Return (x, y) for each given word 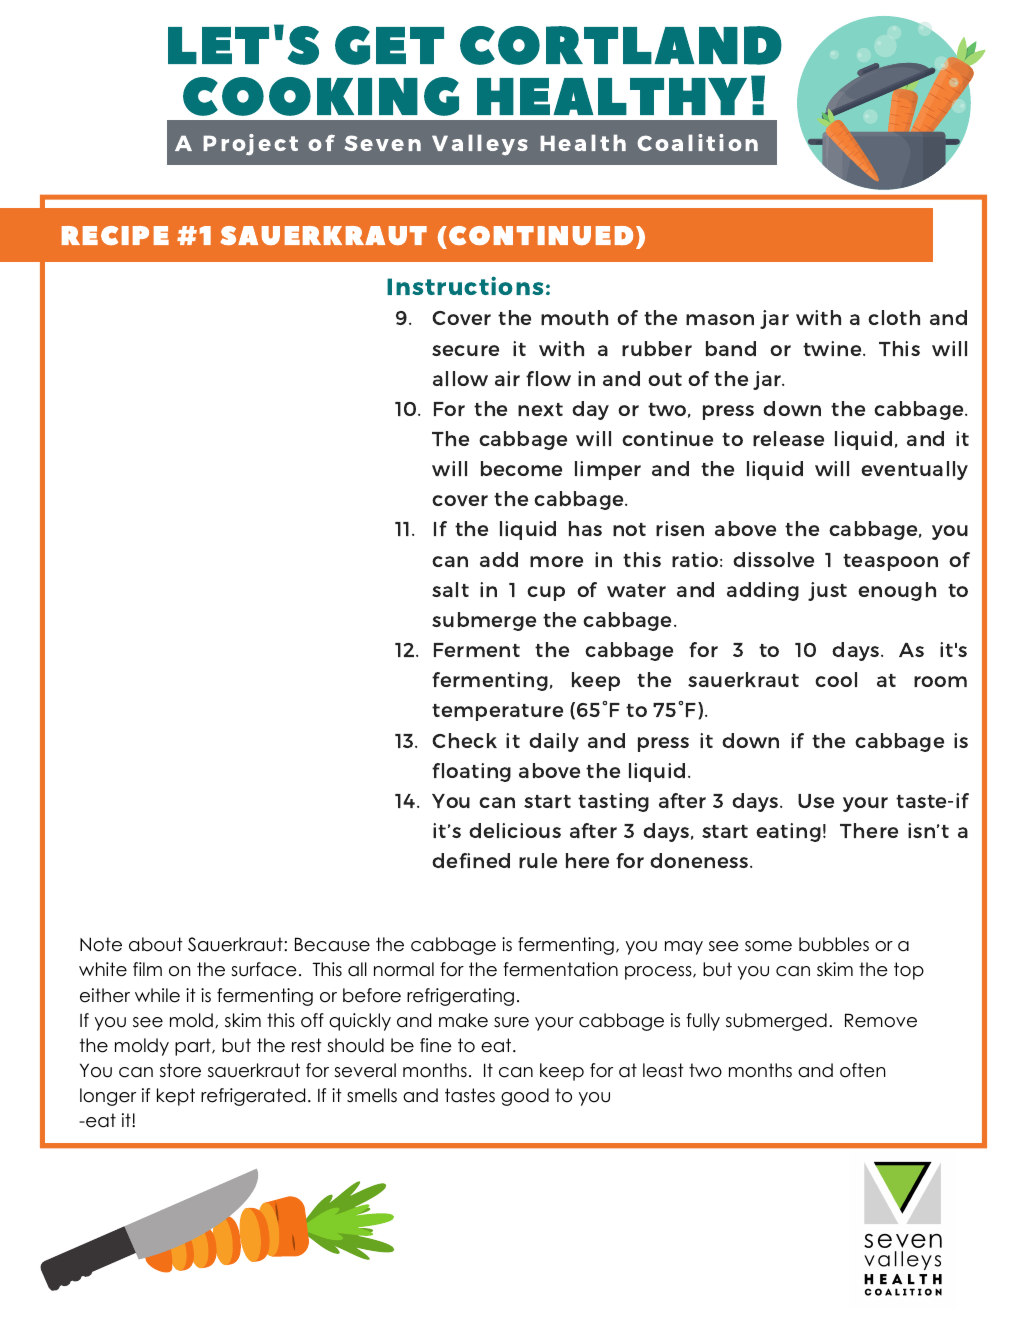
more (556, 561)
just (827, 591)
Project (250, 144)
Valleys (480, 145)
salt (450, 589)
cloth (894, 317)
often (862, 1070)
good (525, 1097)
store (180, 1070)
